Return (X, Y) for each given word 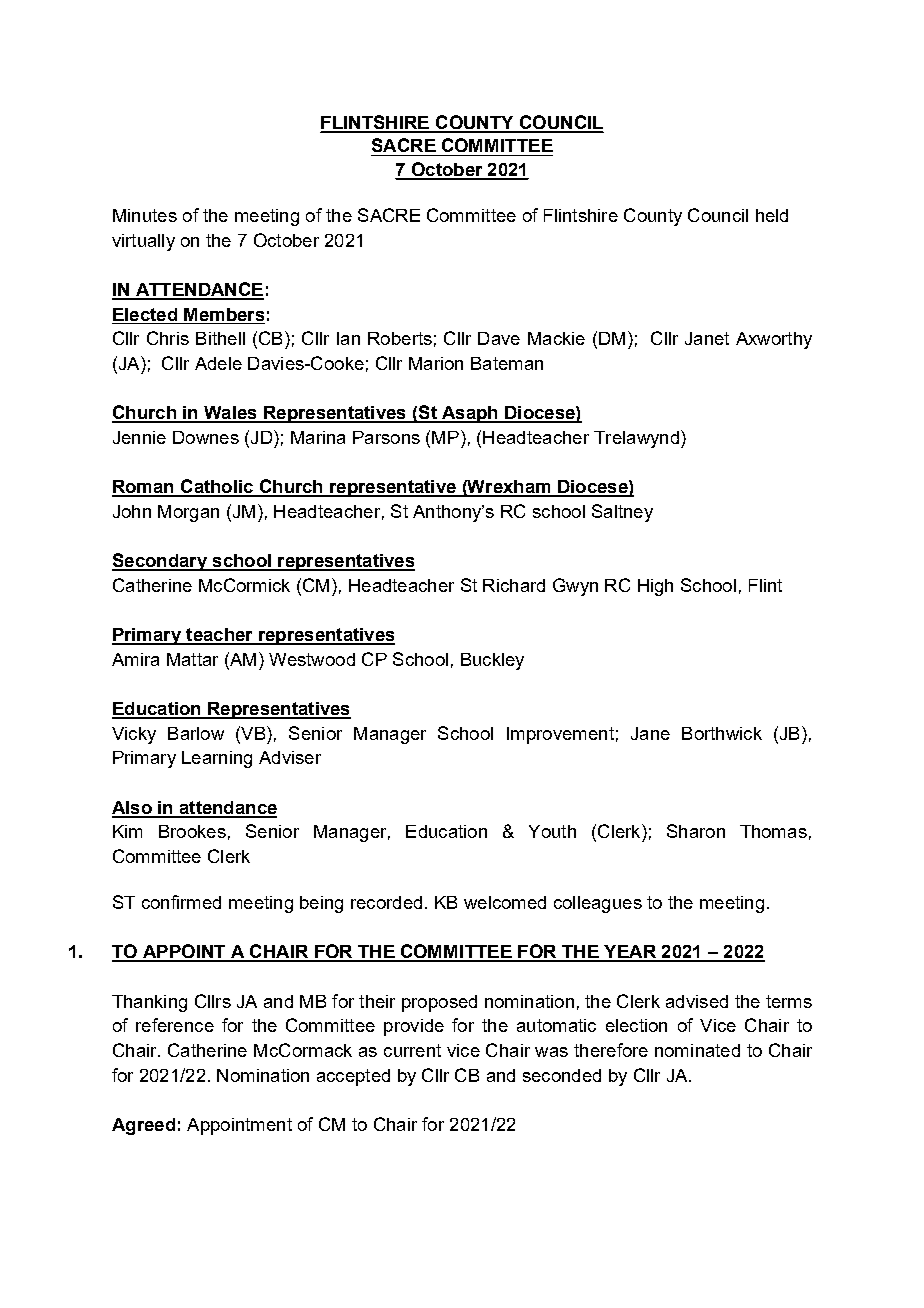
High (655, 587)
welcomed (505, 902)
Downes (206, 437)
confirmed (181, 902)
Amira (135, 659)
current (412, 1050)
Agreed (143, 1126)
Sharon (696, 831)
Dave (499, 338)
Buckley (492, 661)
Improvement (560, 735)
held (772, 215)
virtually (143, 242)
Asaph (469, 414)
